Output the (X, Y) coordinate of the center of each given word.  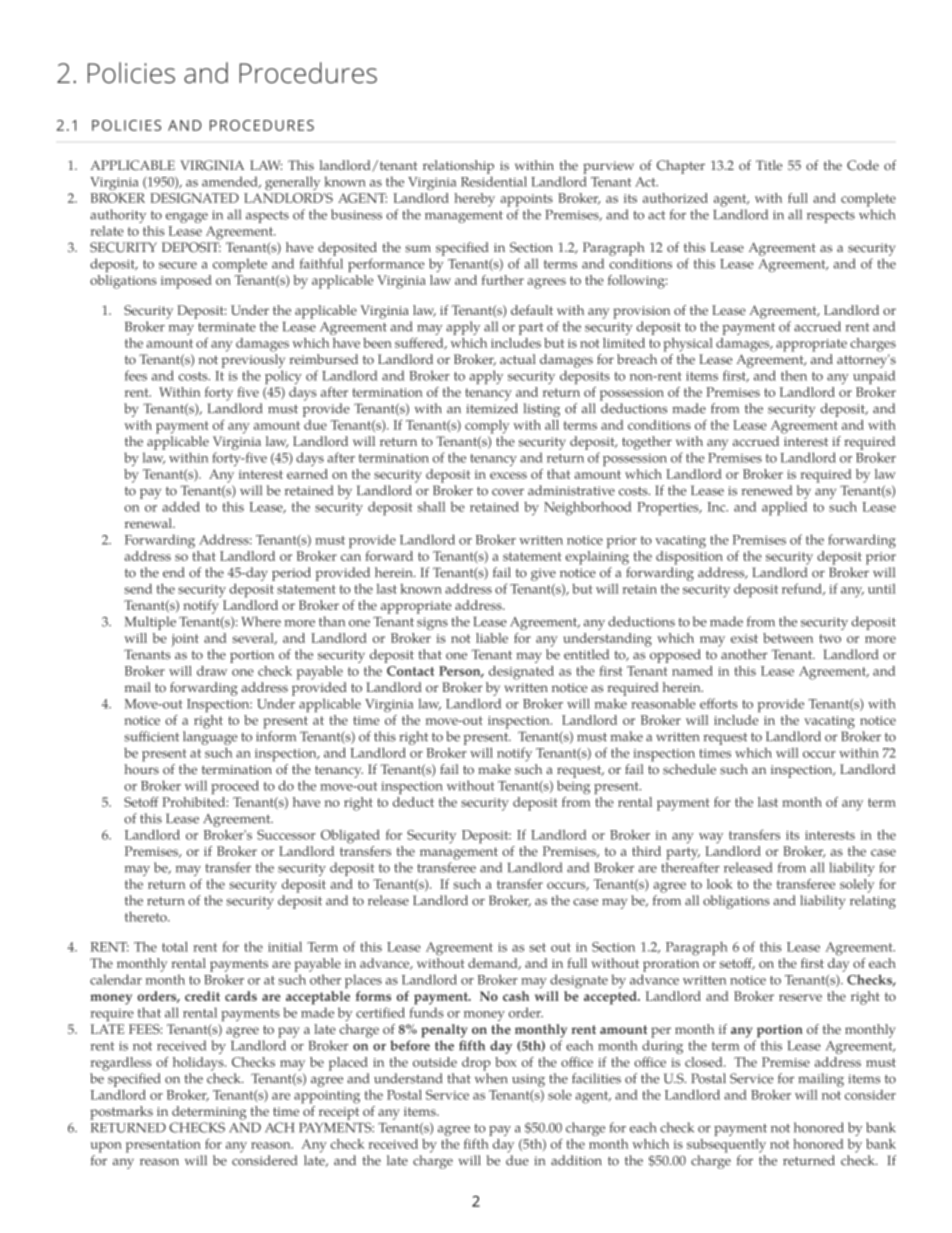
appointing (327, 1097)
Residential (494, 181)
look (720, 884)
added (181, 506)
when (491, 1078)
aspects (267, 217)
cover (508, 492)
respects (831, 217)
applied (784, 509)
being (573, 787)
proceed (235, 787)
